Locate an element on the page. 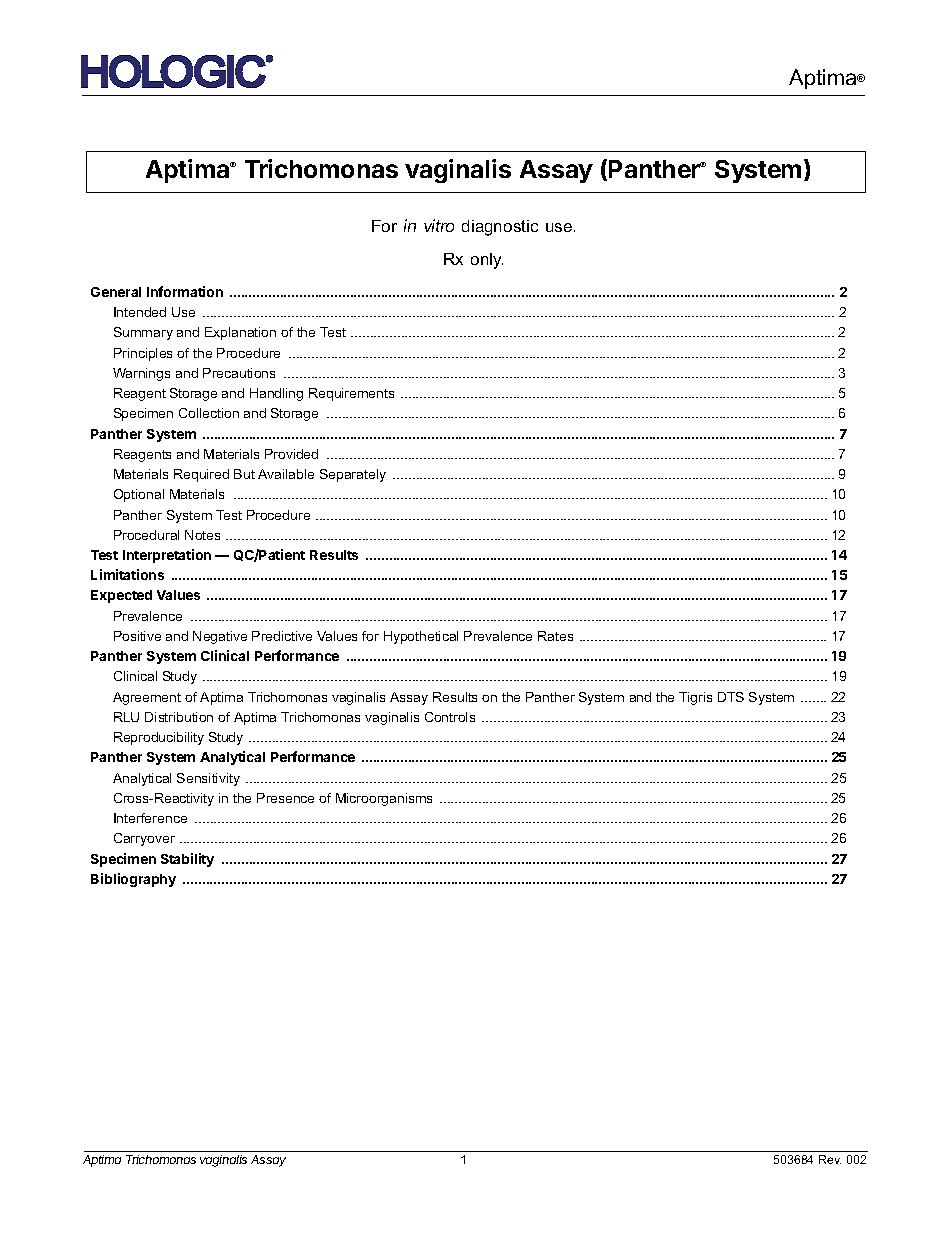 The height and width of the page is (1233, 952). Required is located at coordinates (201, 475).
